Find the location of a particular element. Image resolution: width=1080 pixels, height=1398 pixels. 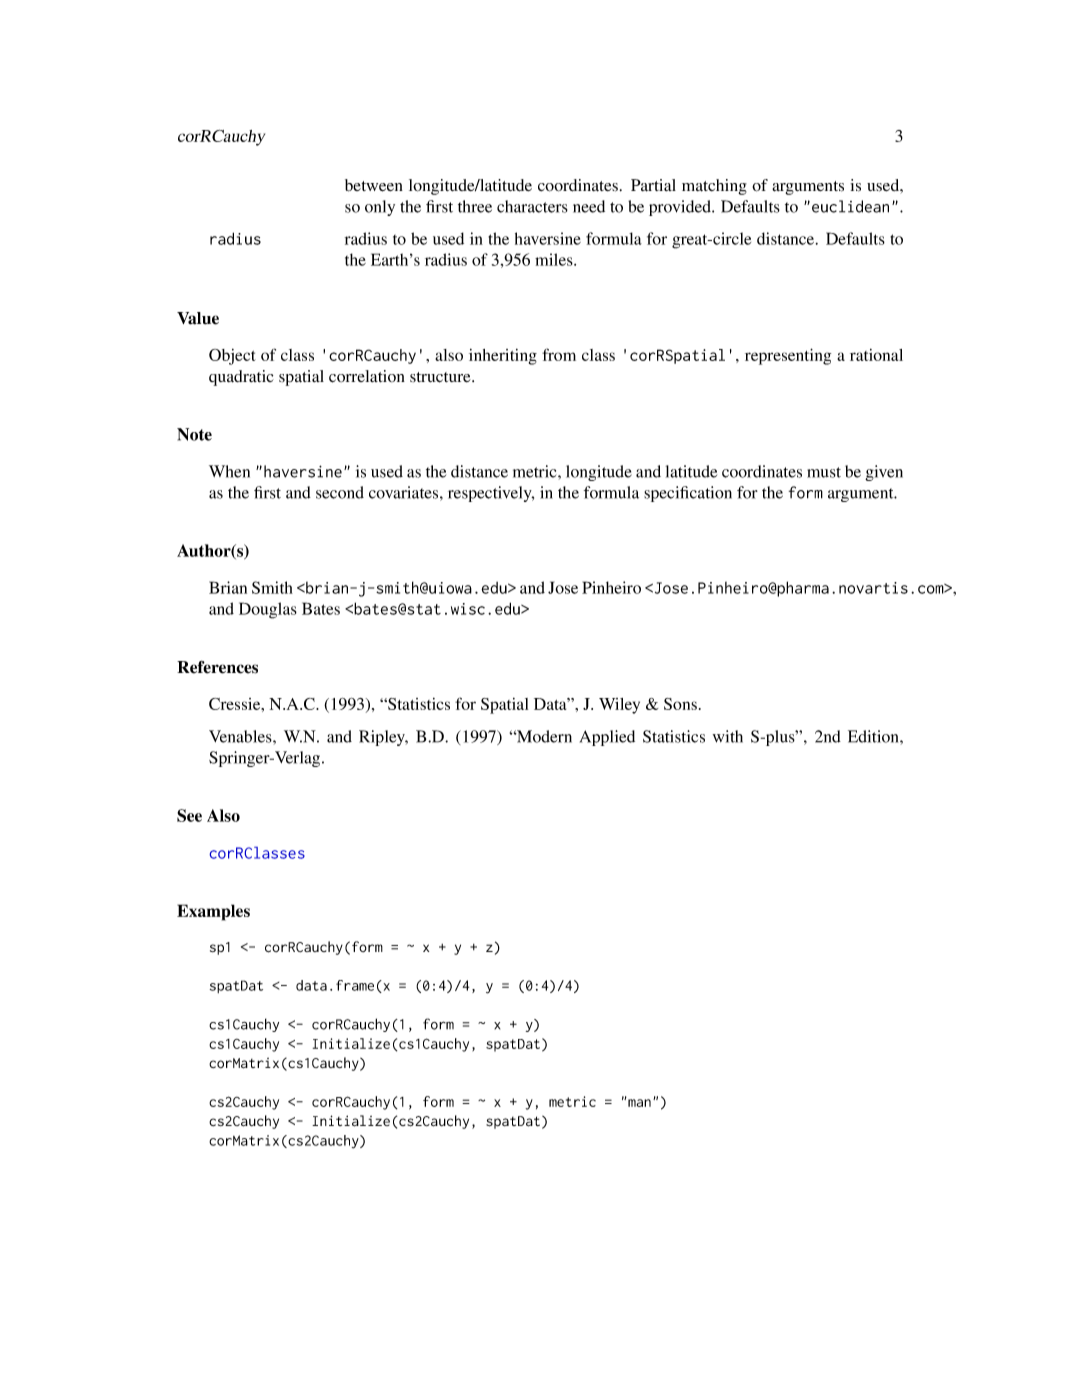

specification is located at coordinates (688, 494).
